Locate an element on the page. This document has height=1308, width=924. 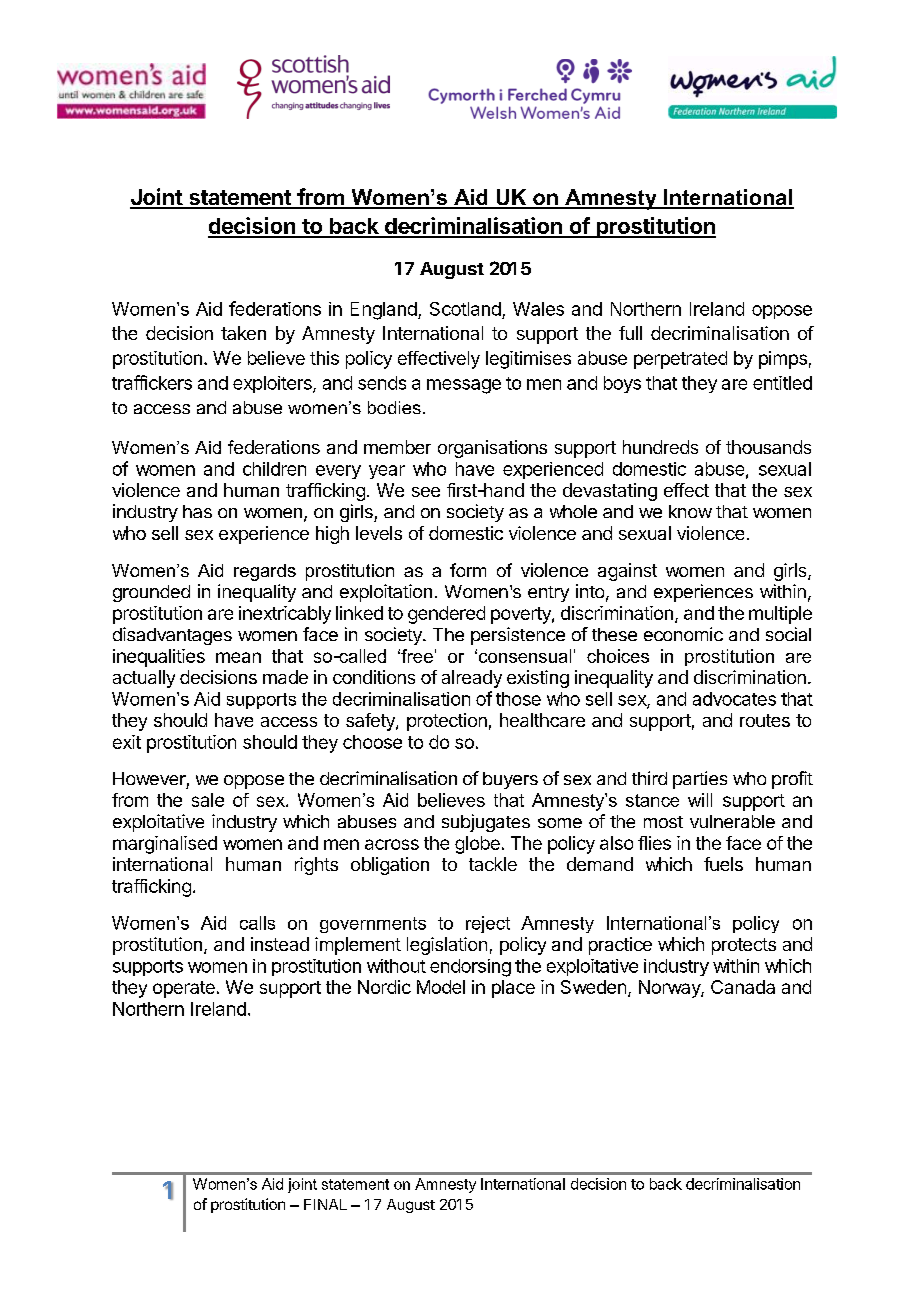
economic is located at coordinates (683, 634).
